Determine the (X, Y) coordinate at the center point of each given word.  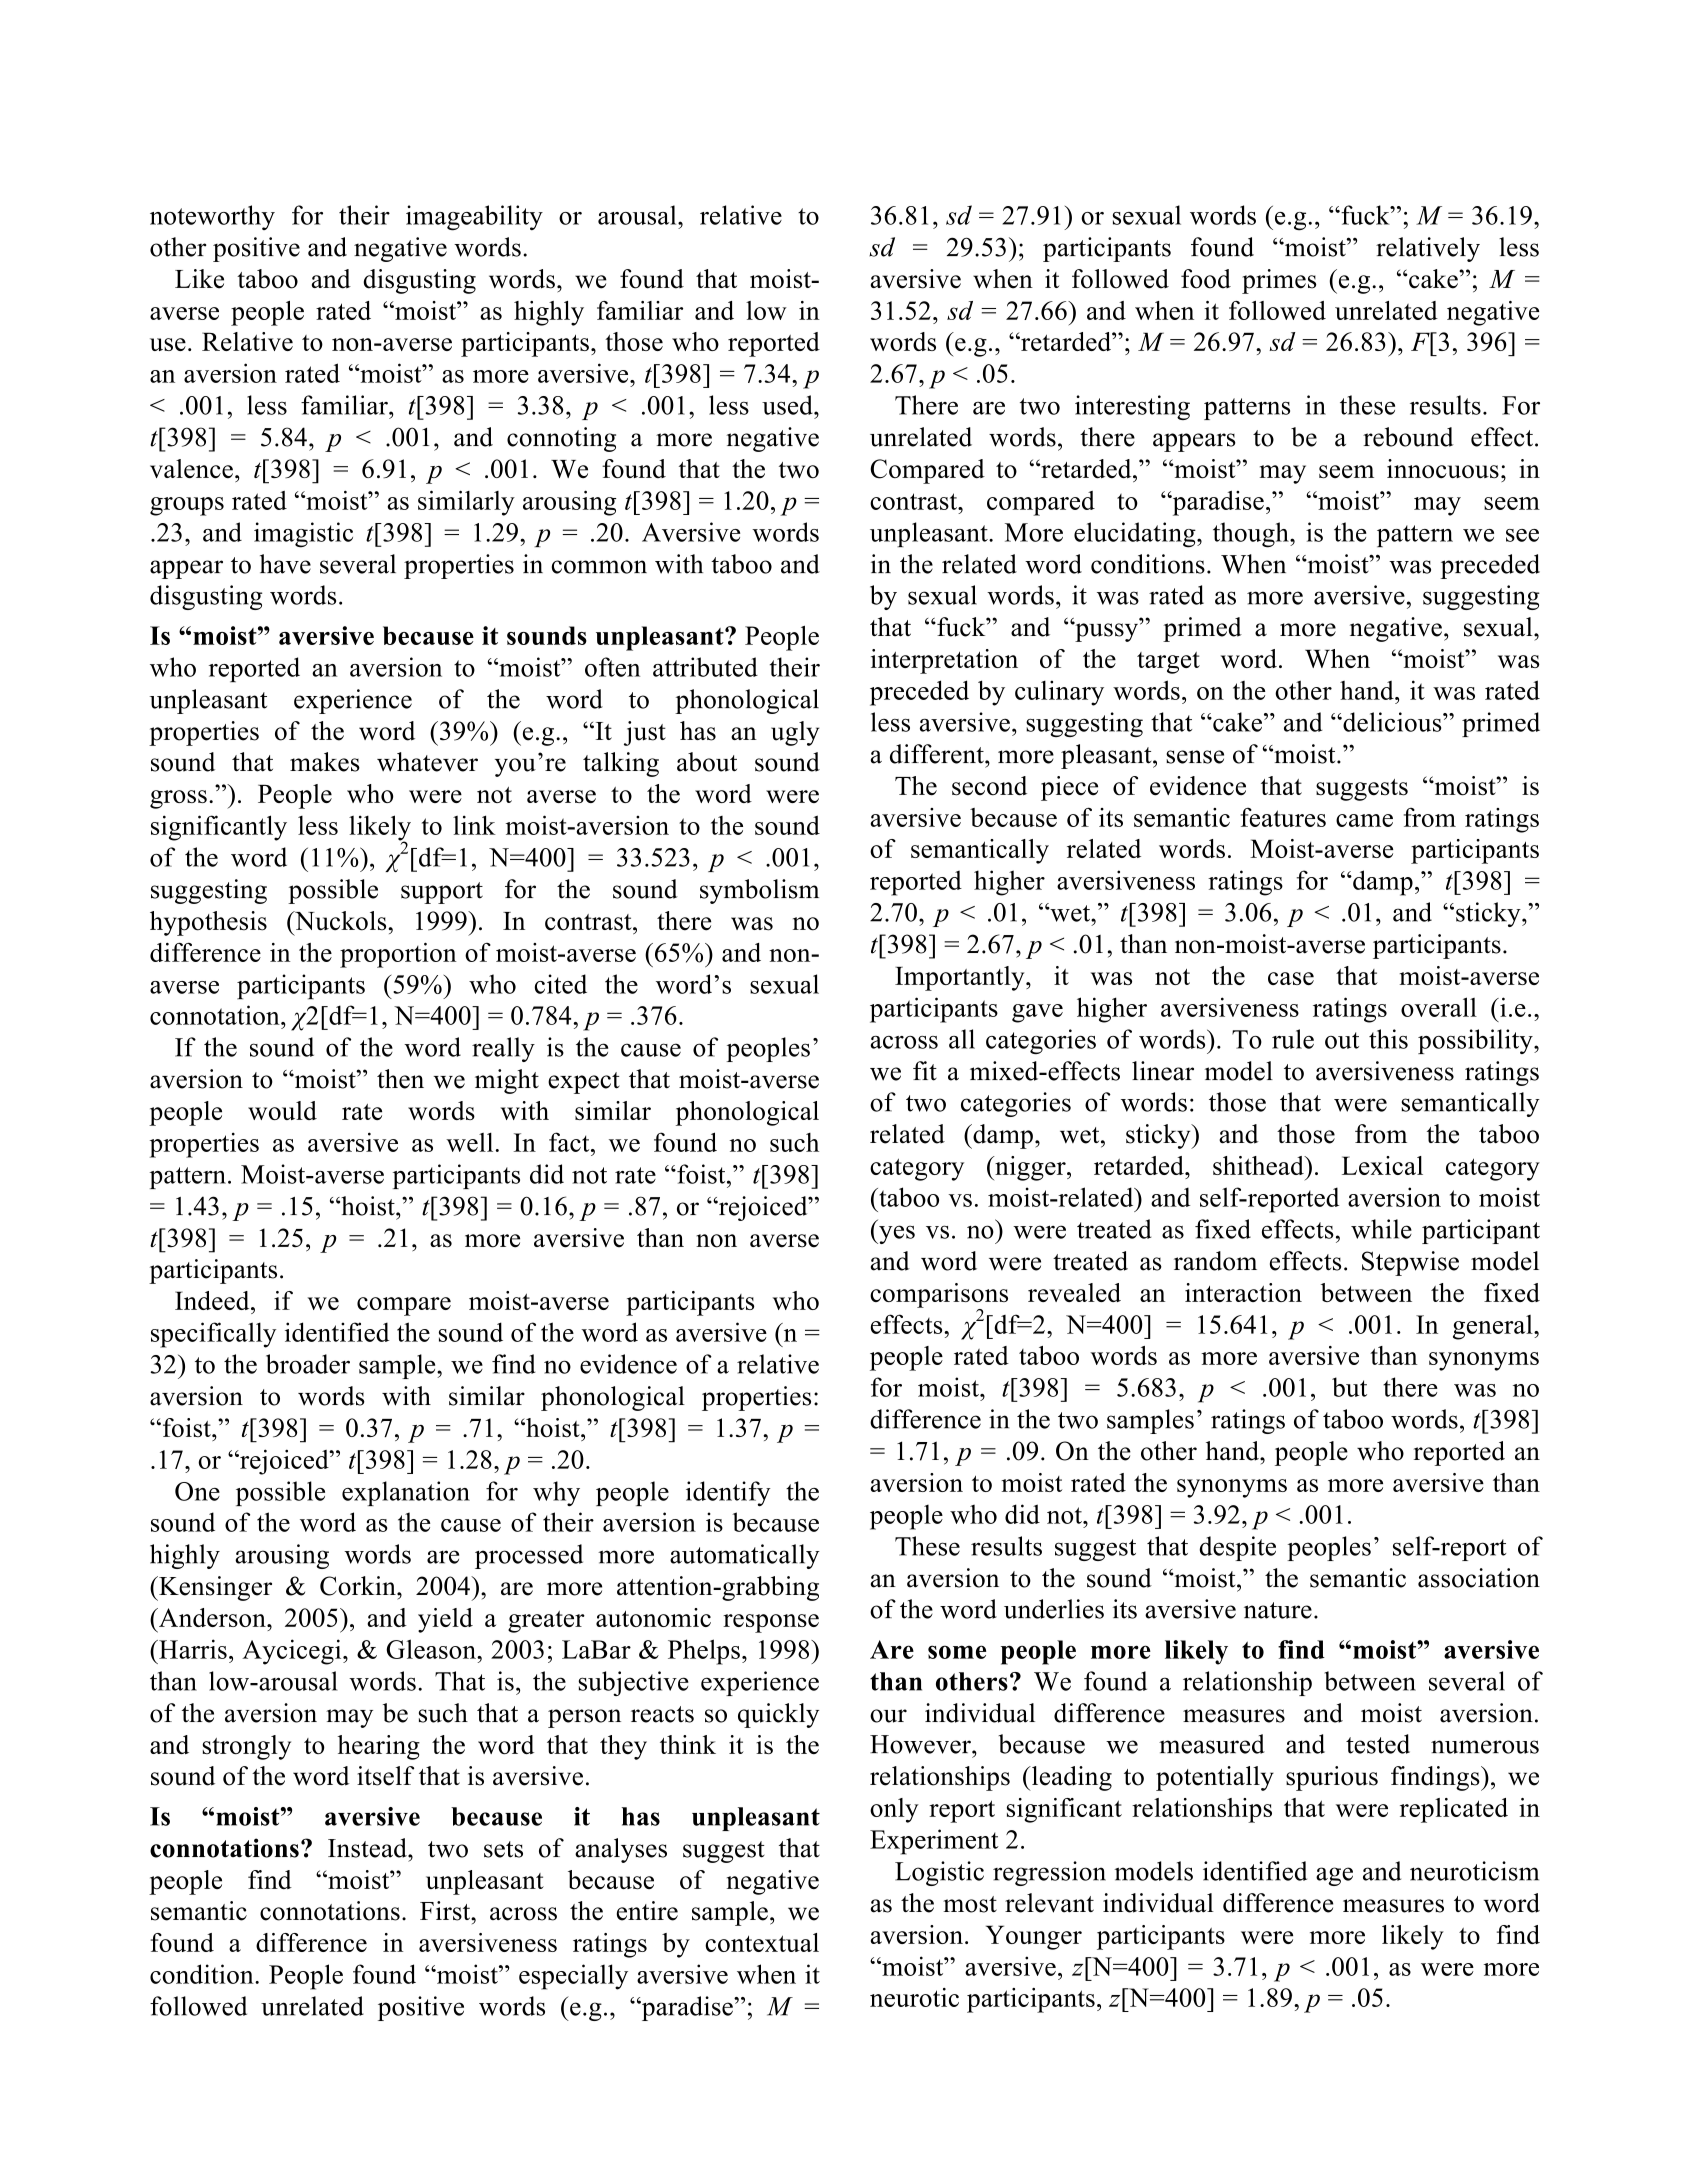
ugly (795, 733)
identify (728, 1493)
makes (325, 762)
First (446, 1911)
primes (1279, 281)
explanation (406, 1493)
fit (925, 1071)
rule (1293, 1039)
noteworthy (212, 217)
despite (1237, 1548)
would (282, 1110)
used (788, 405)
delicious (1392, 722)
